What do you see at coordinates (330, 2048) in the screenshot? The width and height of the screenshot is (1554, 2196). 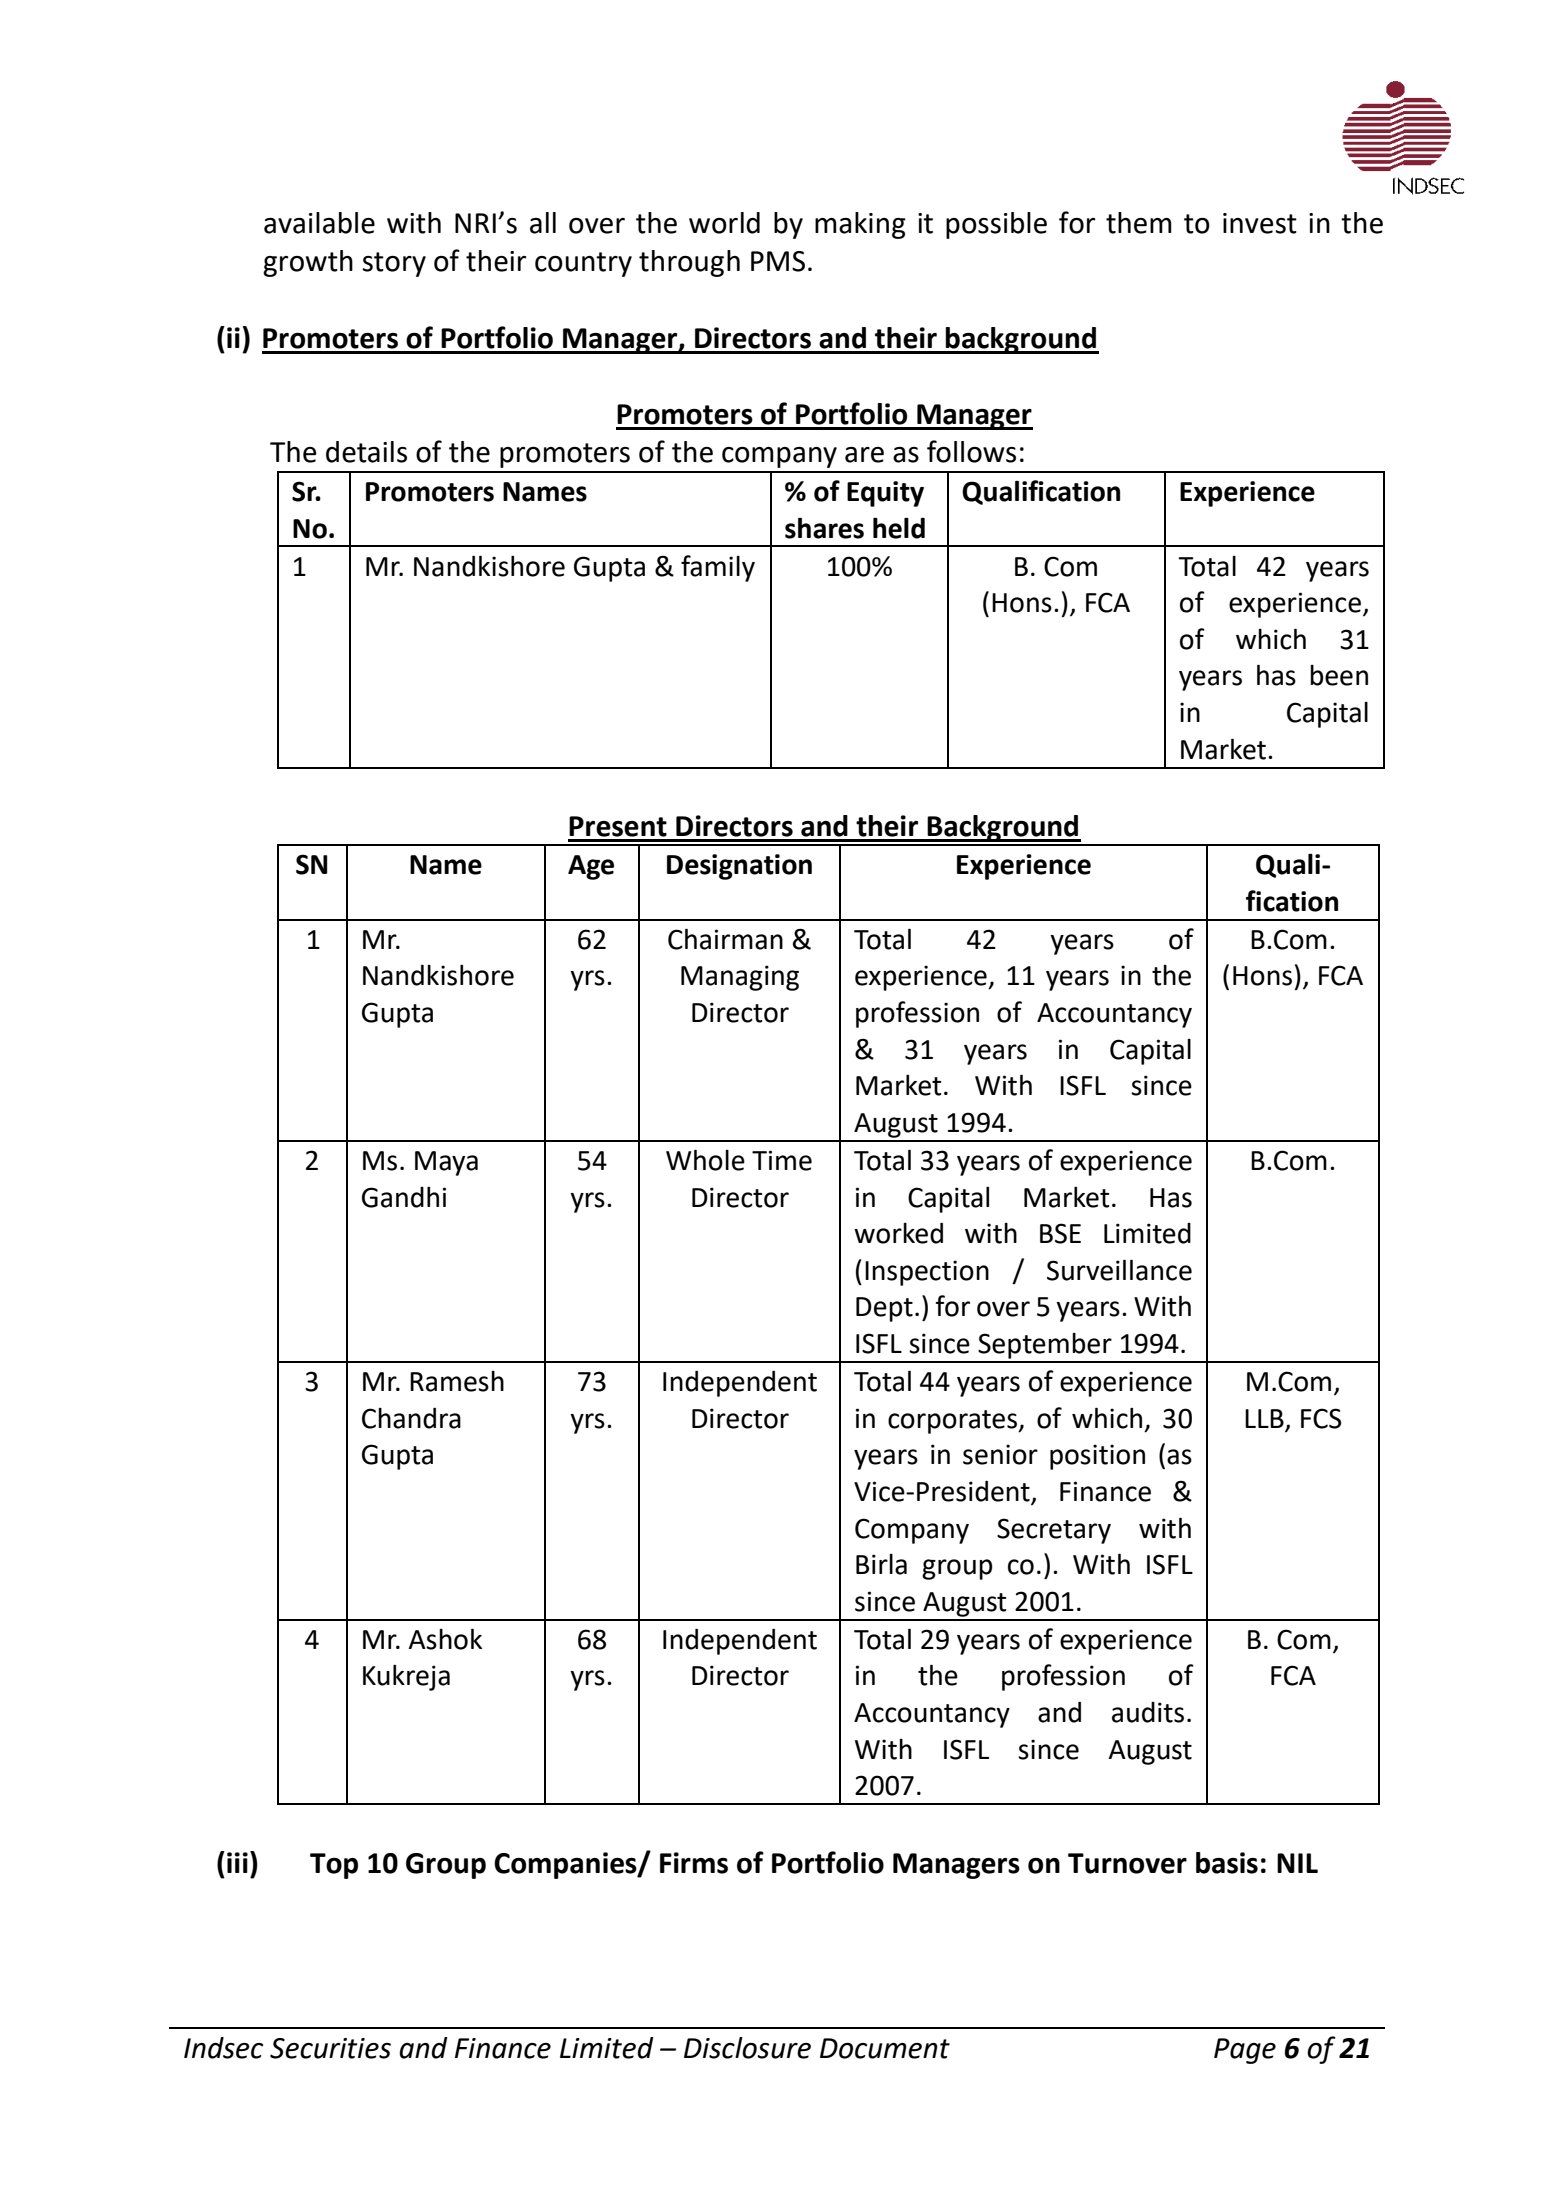 I see `Securities` at bounding box center [330, 2048].
